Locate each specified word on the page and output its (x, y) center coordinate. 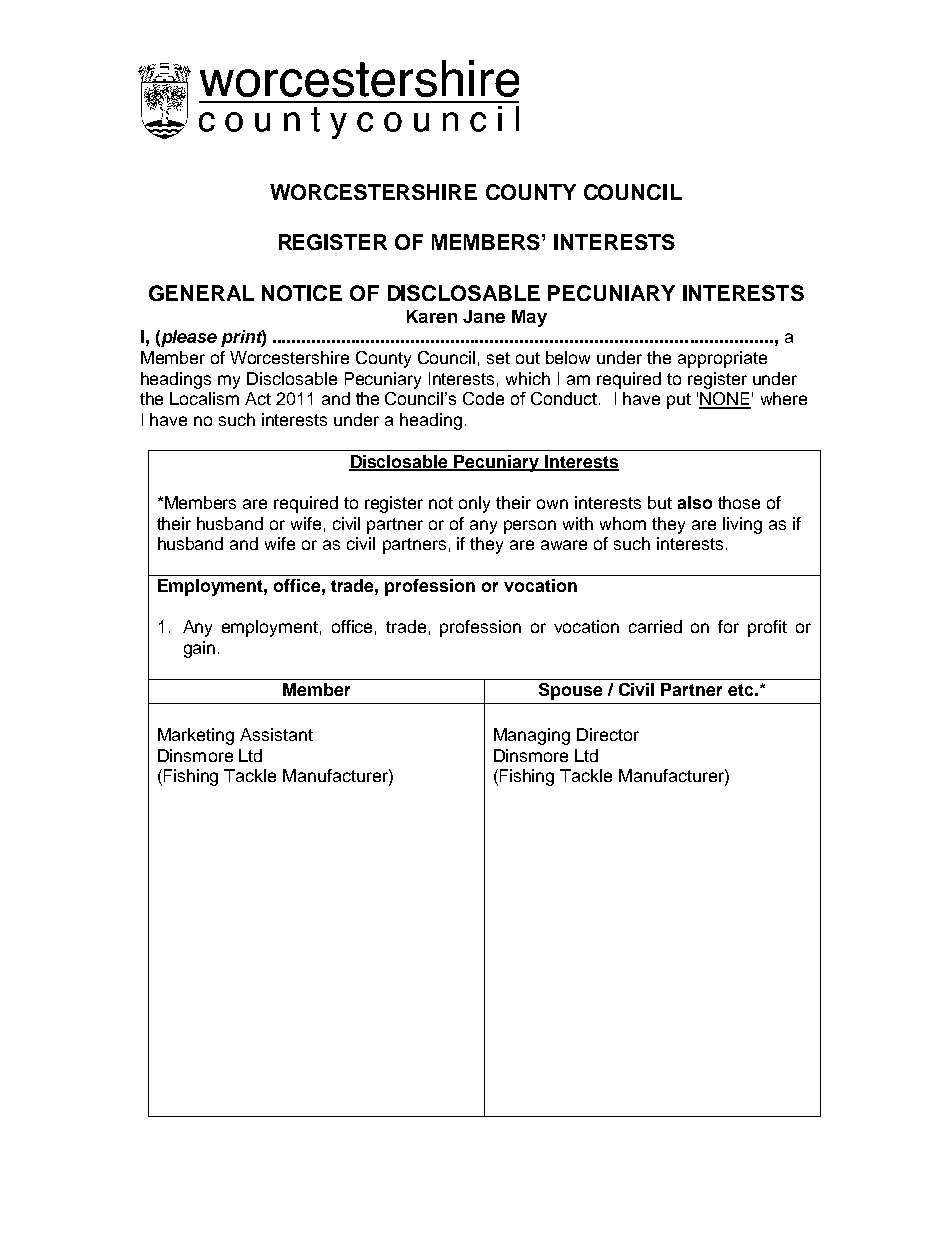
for (728, 626)
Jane (484, 316)
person (530, 527)
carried (655, 626)
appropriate (722, 359)
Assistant (276, 734)
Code (483, 398)
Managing (532, 736)
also (695, 502)
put (679, 401)
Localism (204, 398)
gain (199, 649)
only (474, 504)
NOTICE (302, 293)
